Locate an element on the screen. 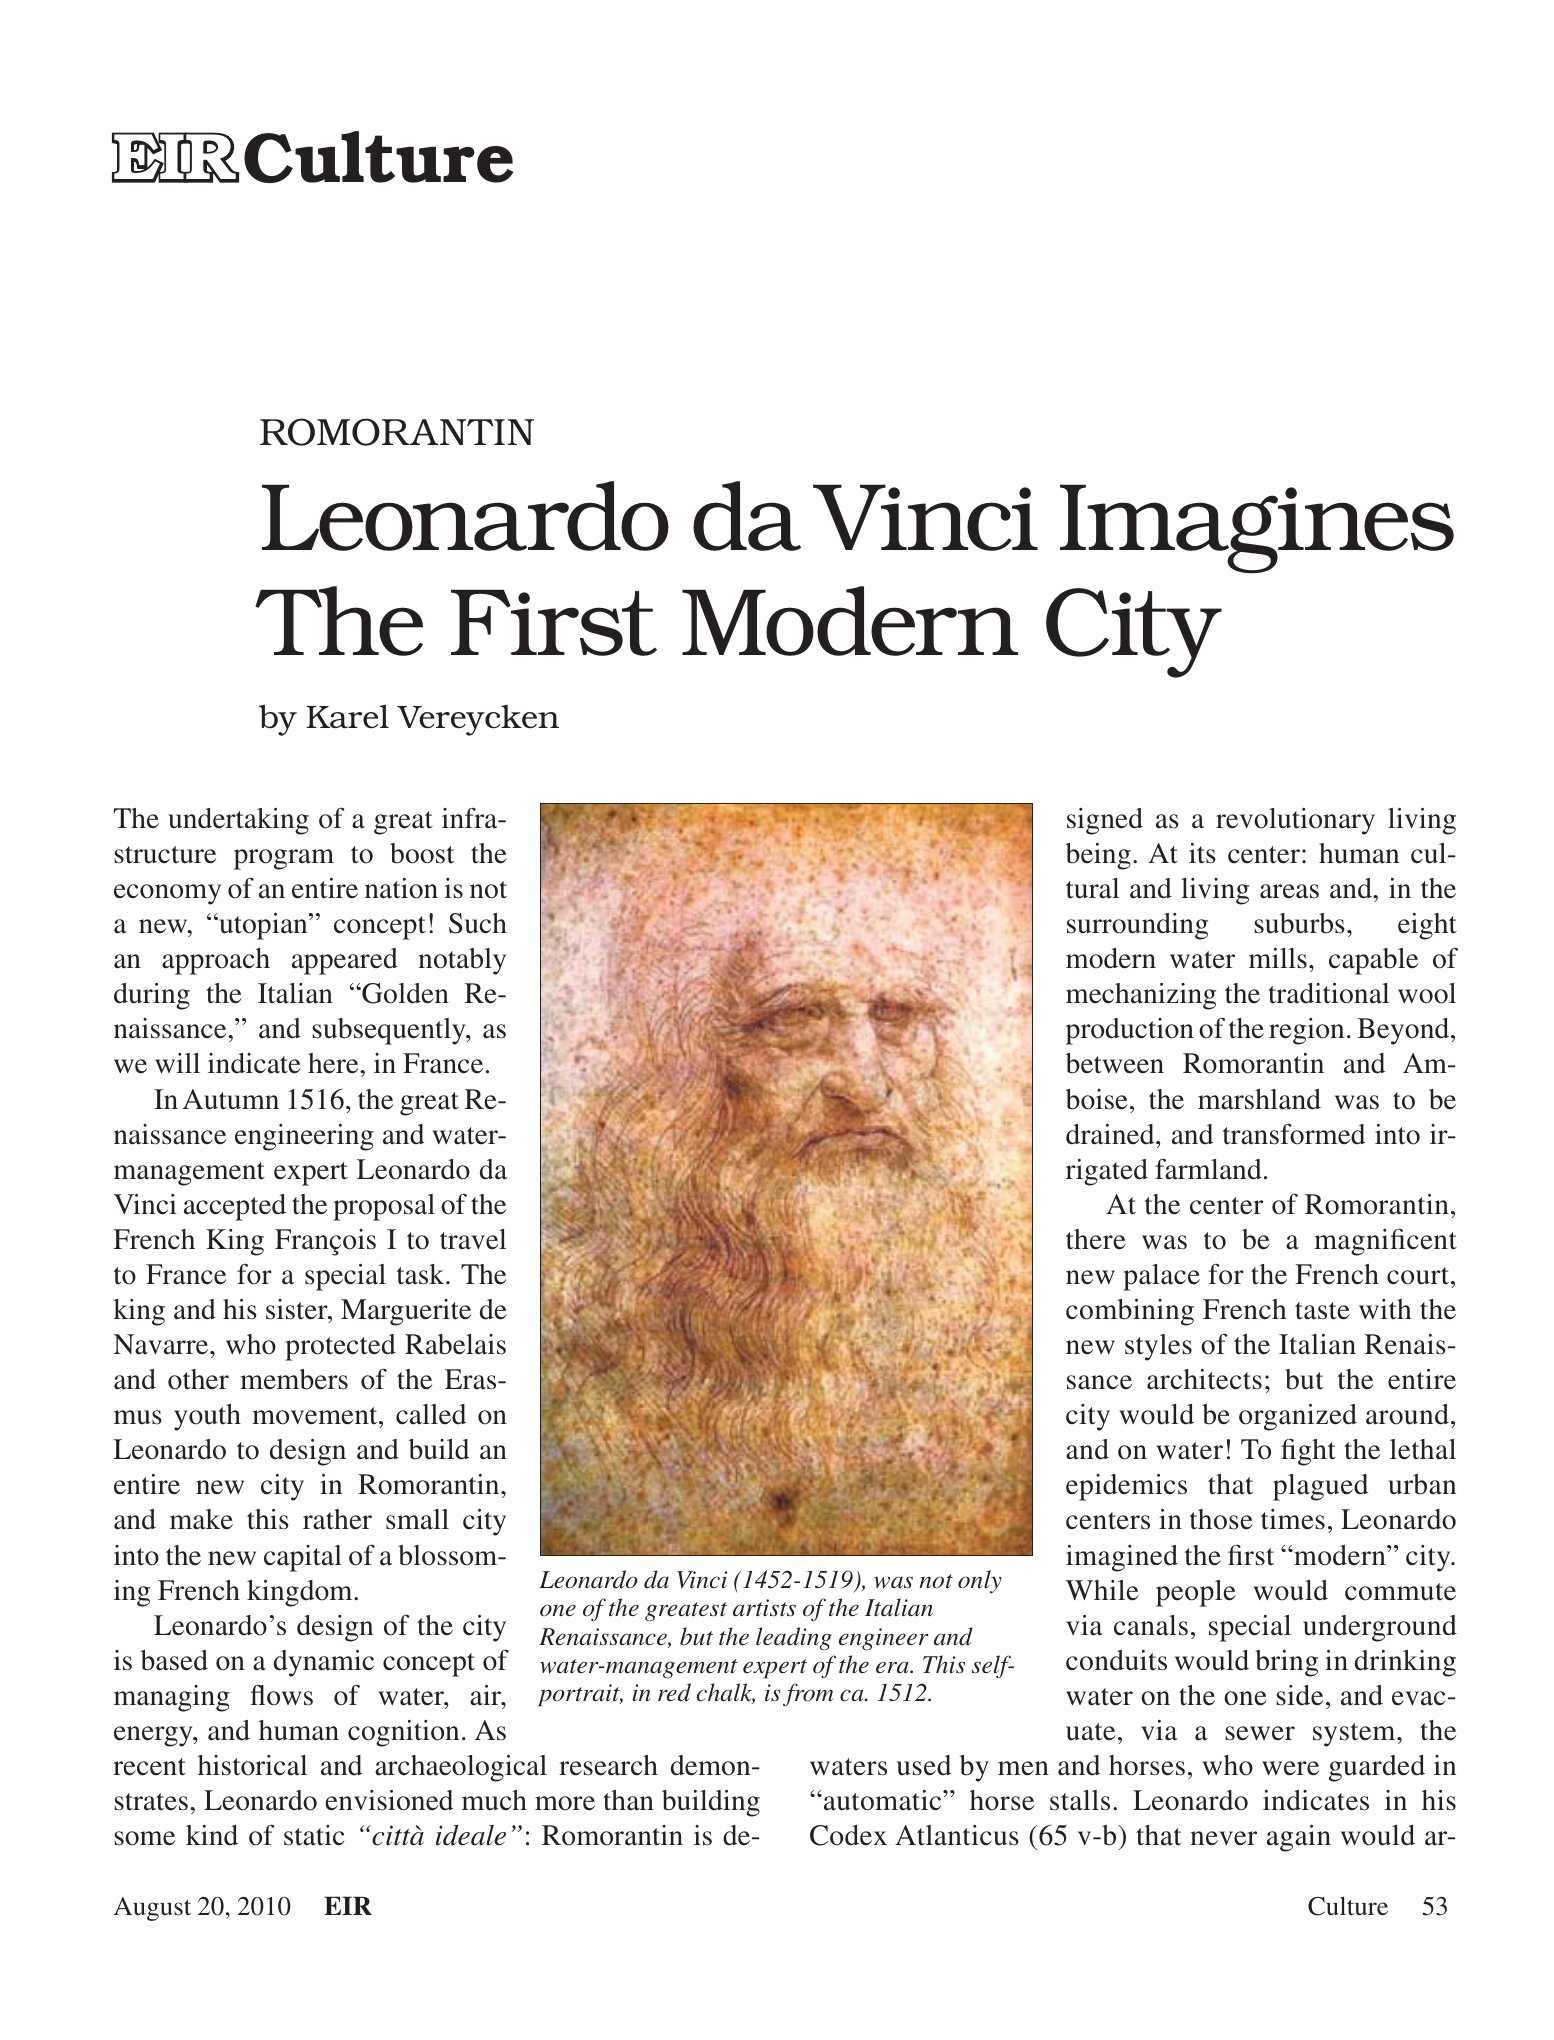 The width and height of the screenshot is (1554, 2040). accepted is located at coordinates (235, 1207).
